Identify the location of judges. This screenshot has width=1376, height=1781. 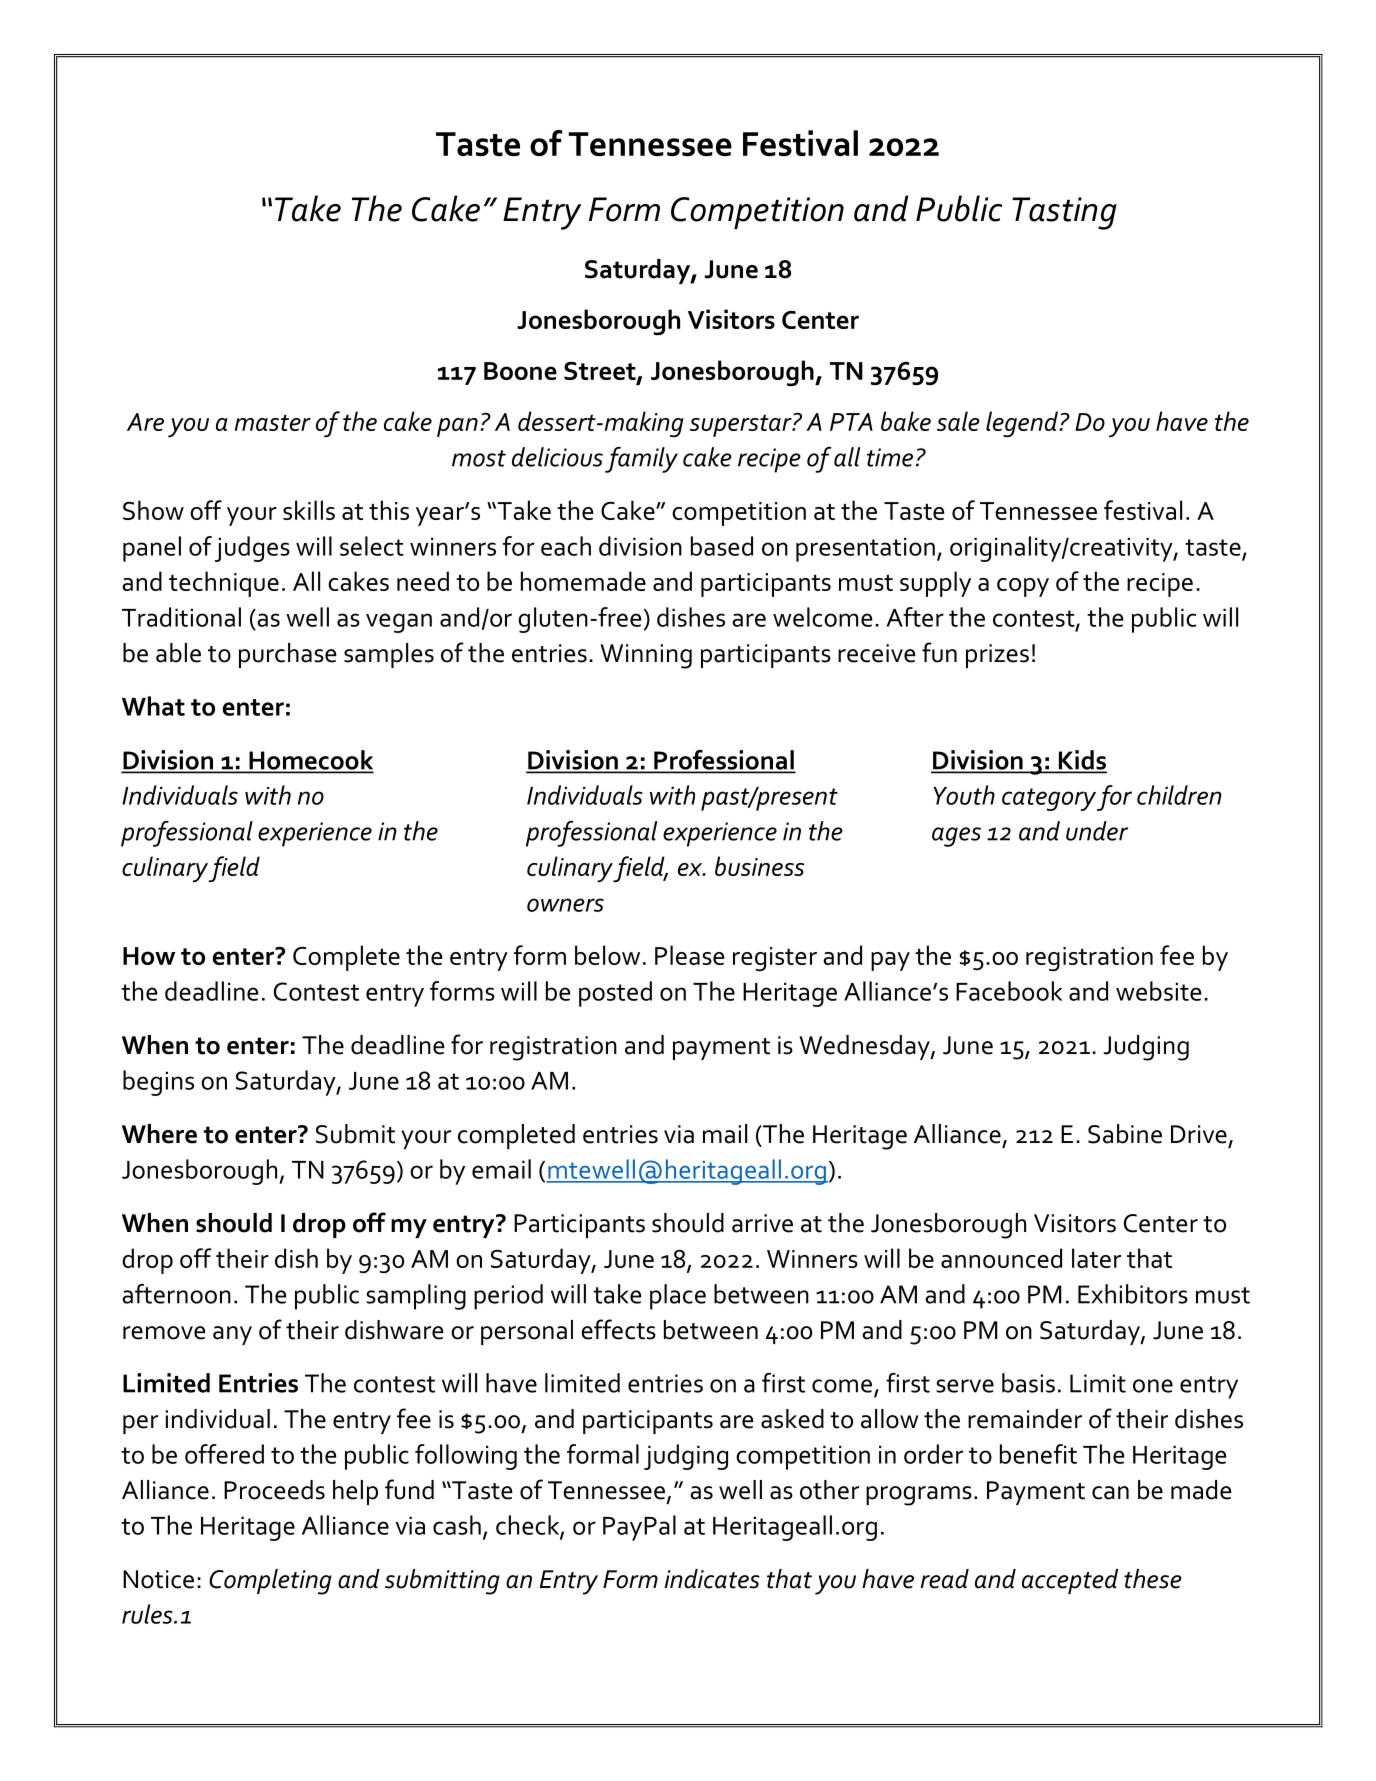
(252, 549).
